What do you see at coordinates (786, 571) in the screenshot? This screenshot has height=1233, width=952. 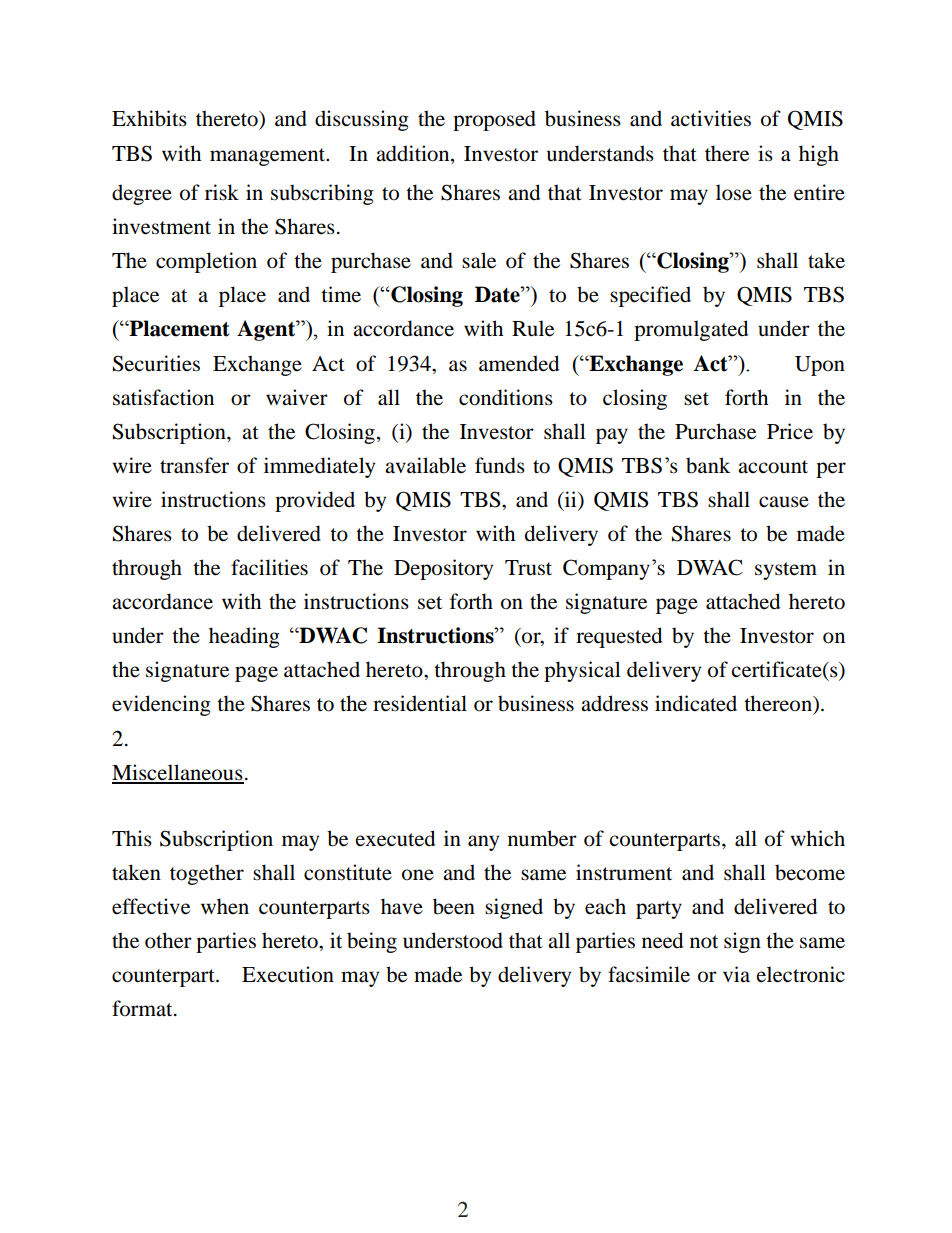 I see `system` at bounding box center [786, 571].
